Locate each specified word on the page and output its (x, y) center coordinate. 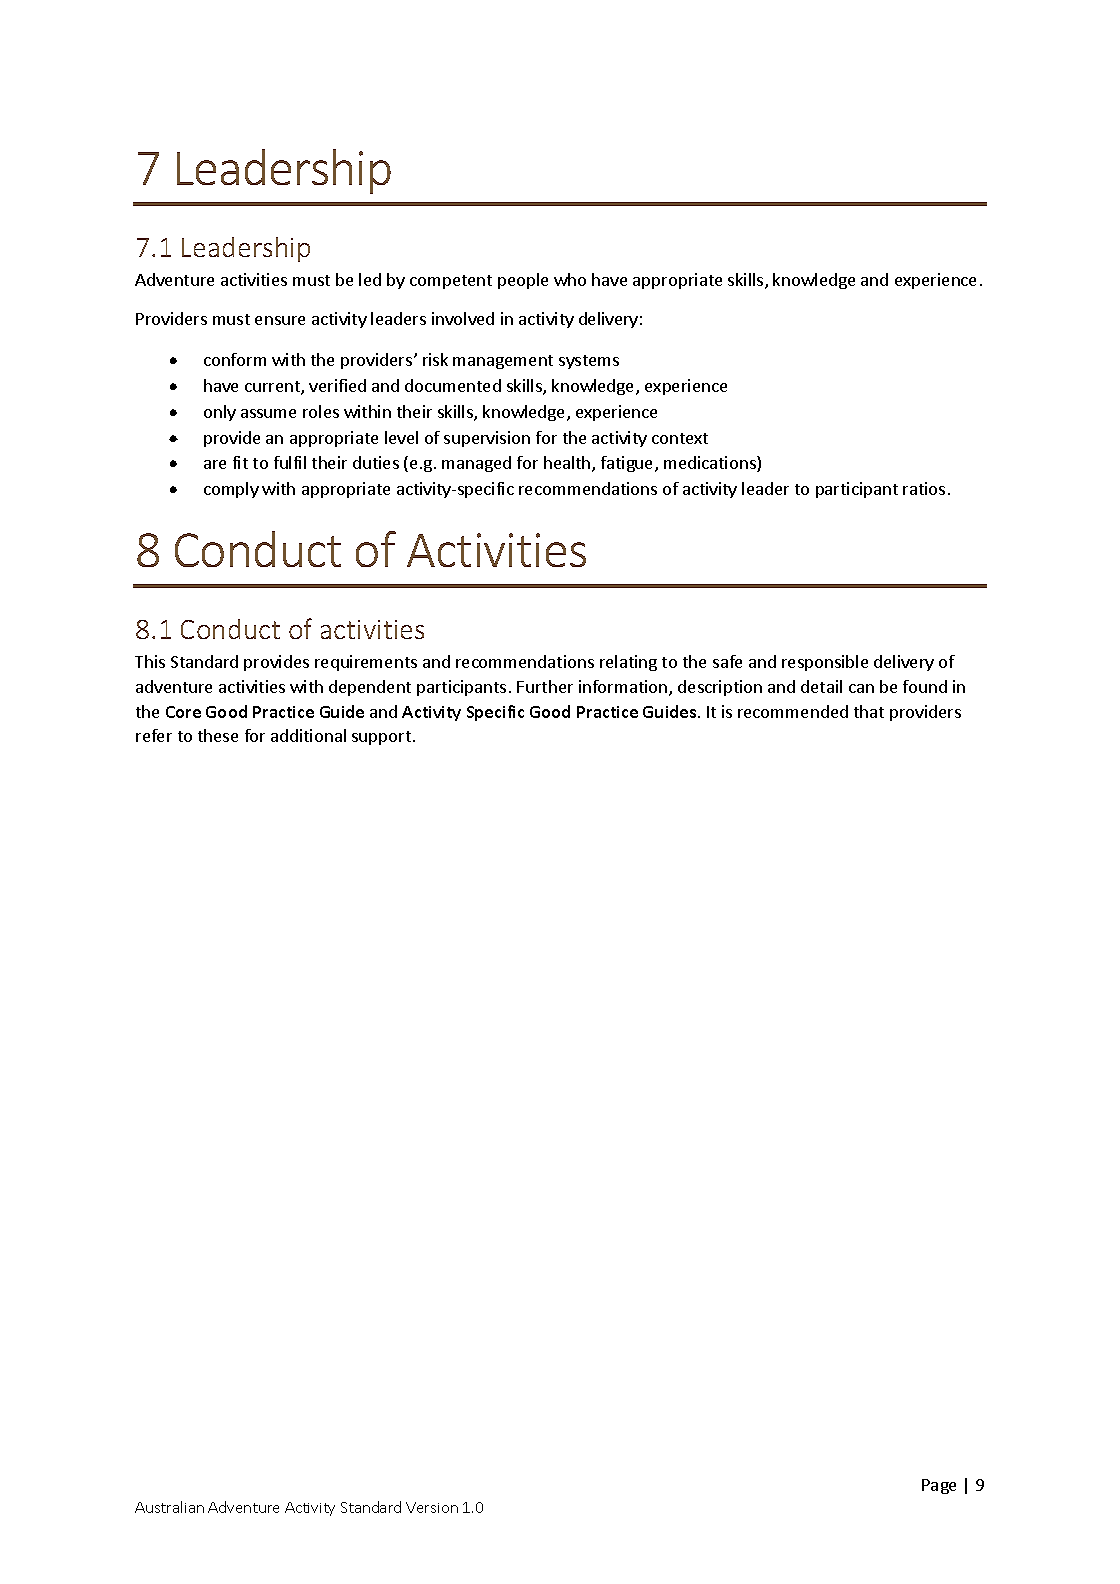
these (218, 735)
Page (939, 1486)
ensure (280, 320)
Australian (169, 1507)
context (680, 438)
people (523, 281)
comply (231, 490)
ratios (924, 488)
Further (545, 686)
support (381, 738)
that (869, 711)
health (568, 464)
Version (432, 1507)
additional (308, 735)
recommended (793, 711)
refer (154, 735)
